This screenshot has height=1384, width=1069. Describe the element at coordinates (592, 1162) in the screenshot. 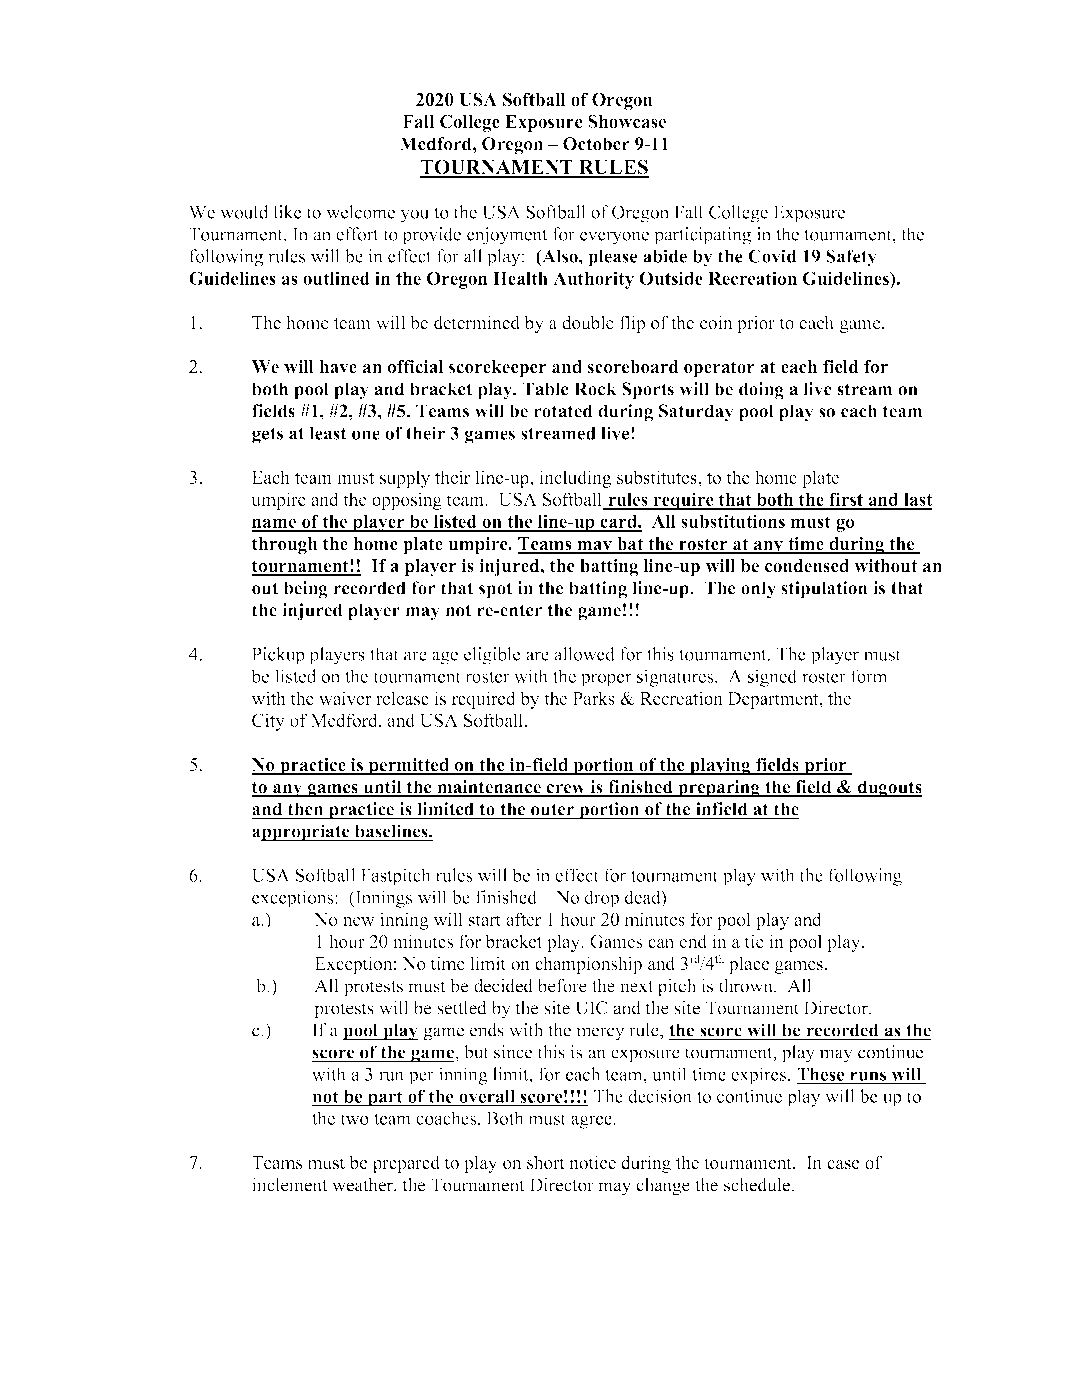

I see `notice` at that location.
